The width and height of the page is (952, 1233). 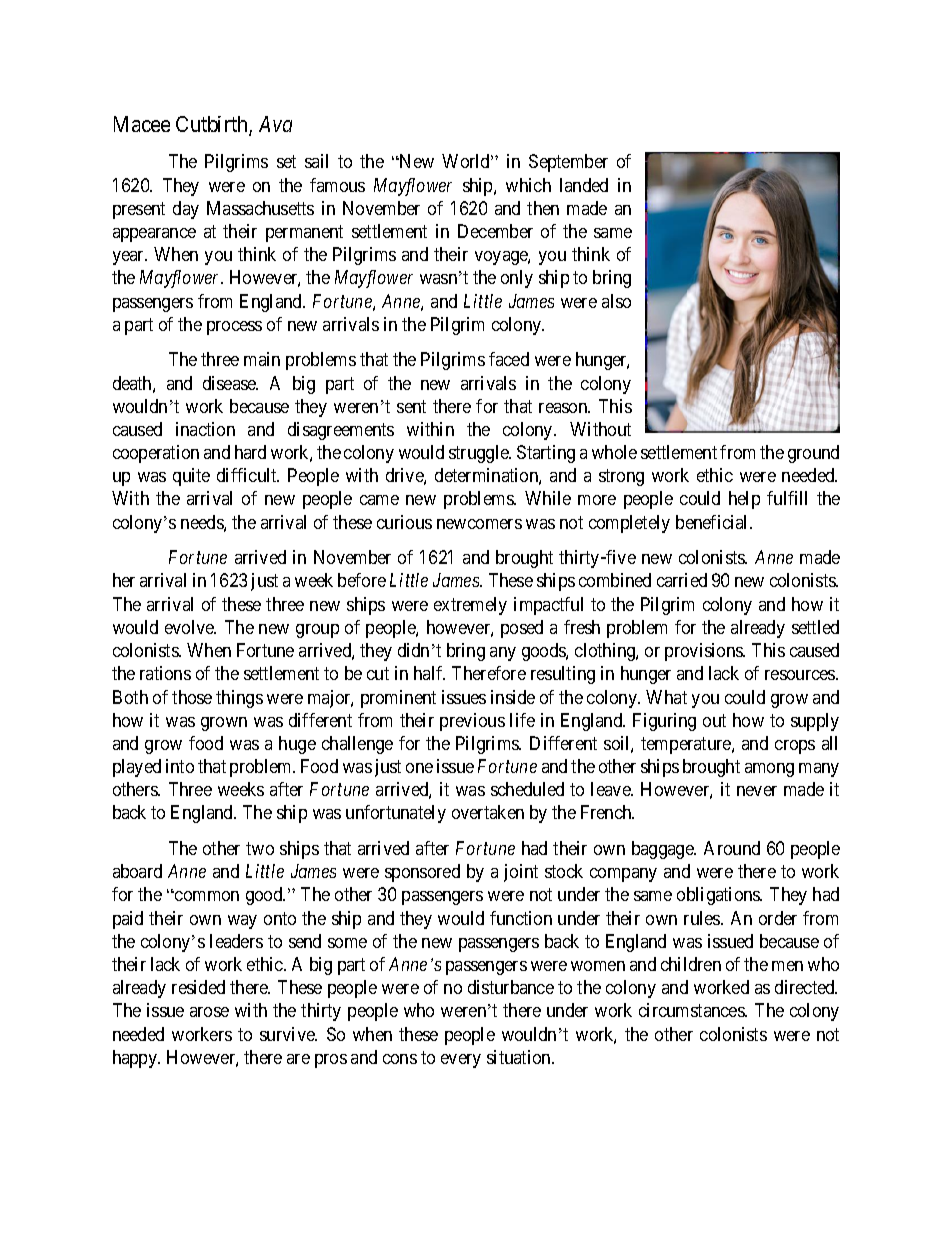 I want to click on evolve, so click(x=190, y=627).
